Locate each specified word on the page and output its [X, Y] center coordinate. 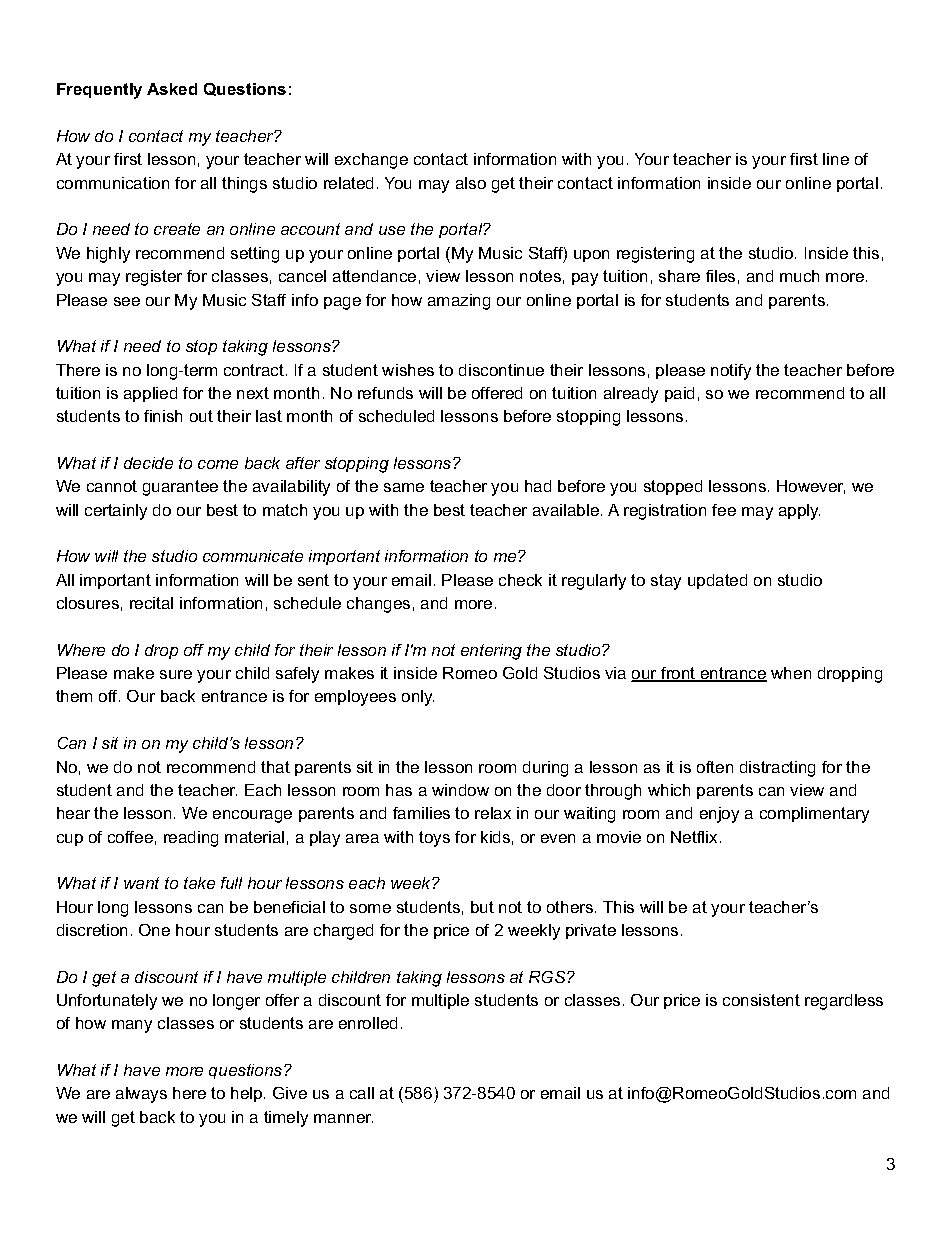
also [471, 183]
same [404, 487]
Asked [172, 89]
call [362, 1093]
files [720, 276]
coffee [130, 837]
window [460, 790]
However [811, 487]
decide [148, 463]
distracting [777, 769]
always [141, 1095]
